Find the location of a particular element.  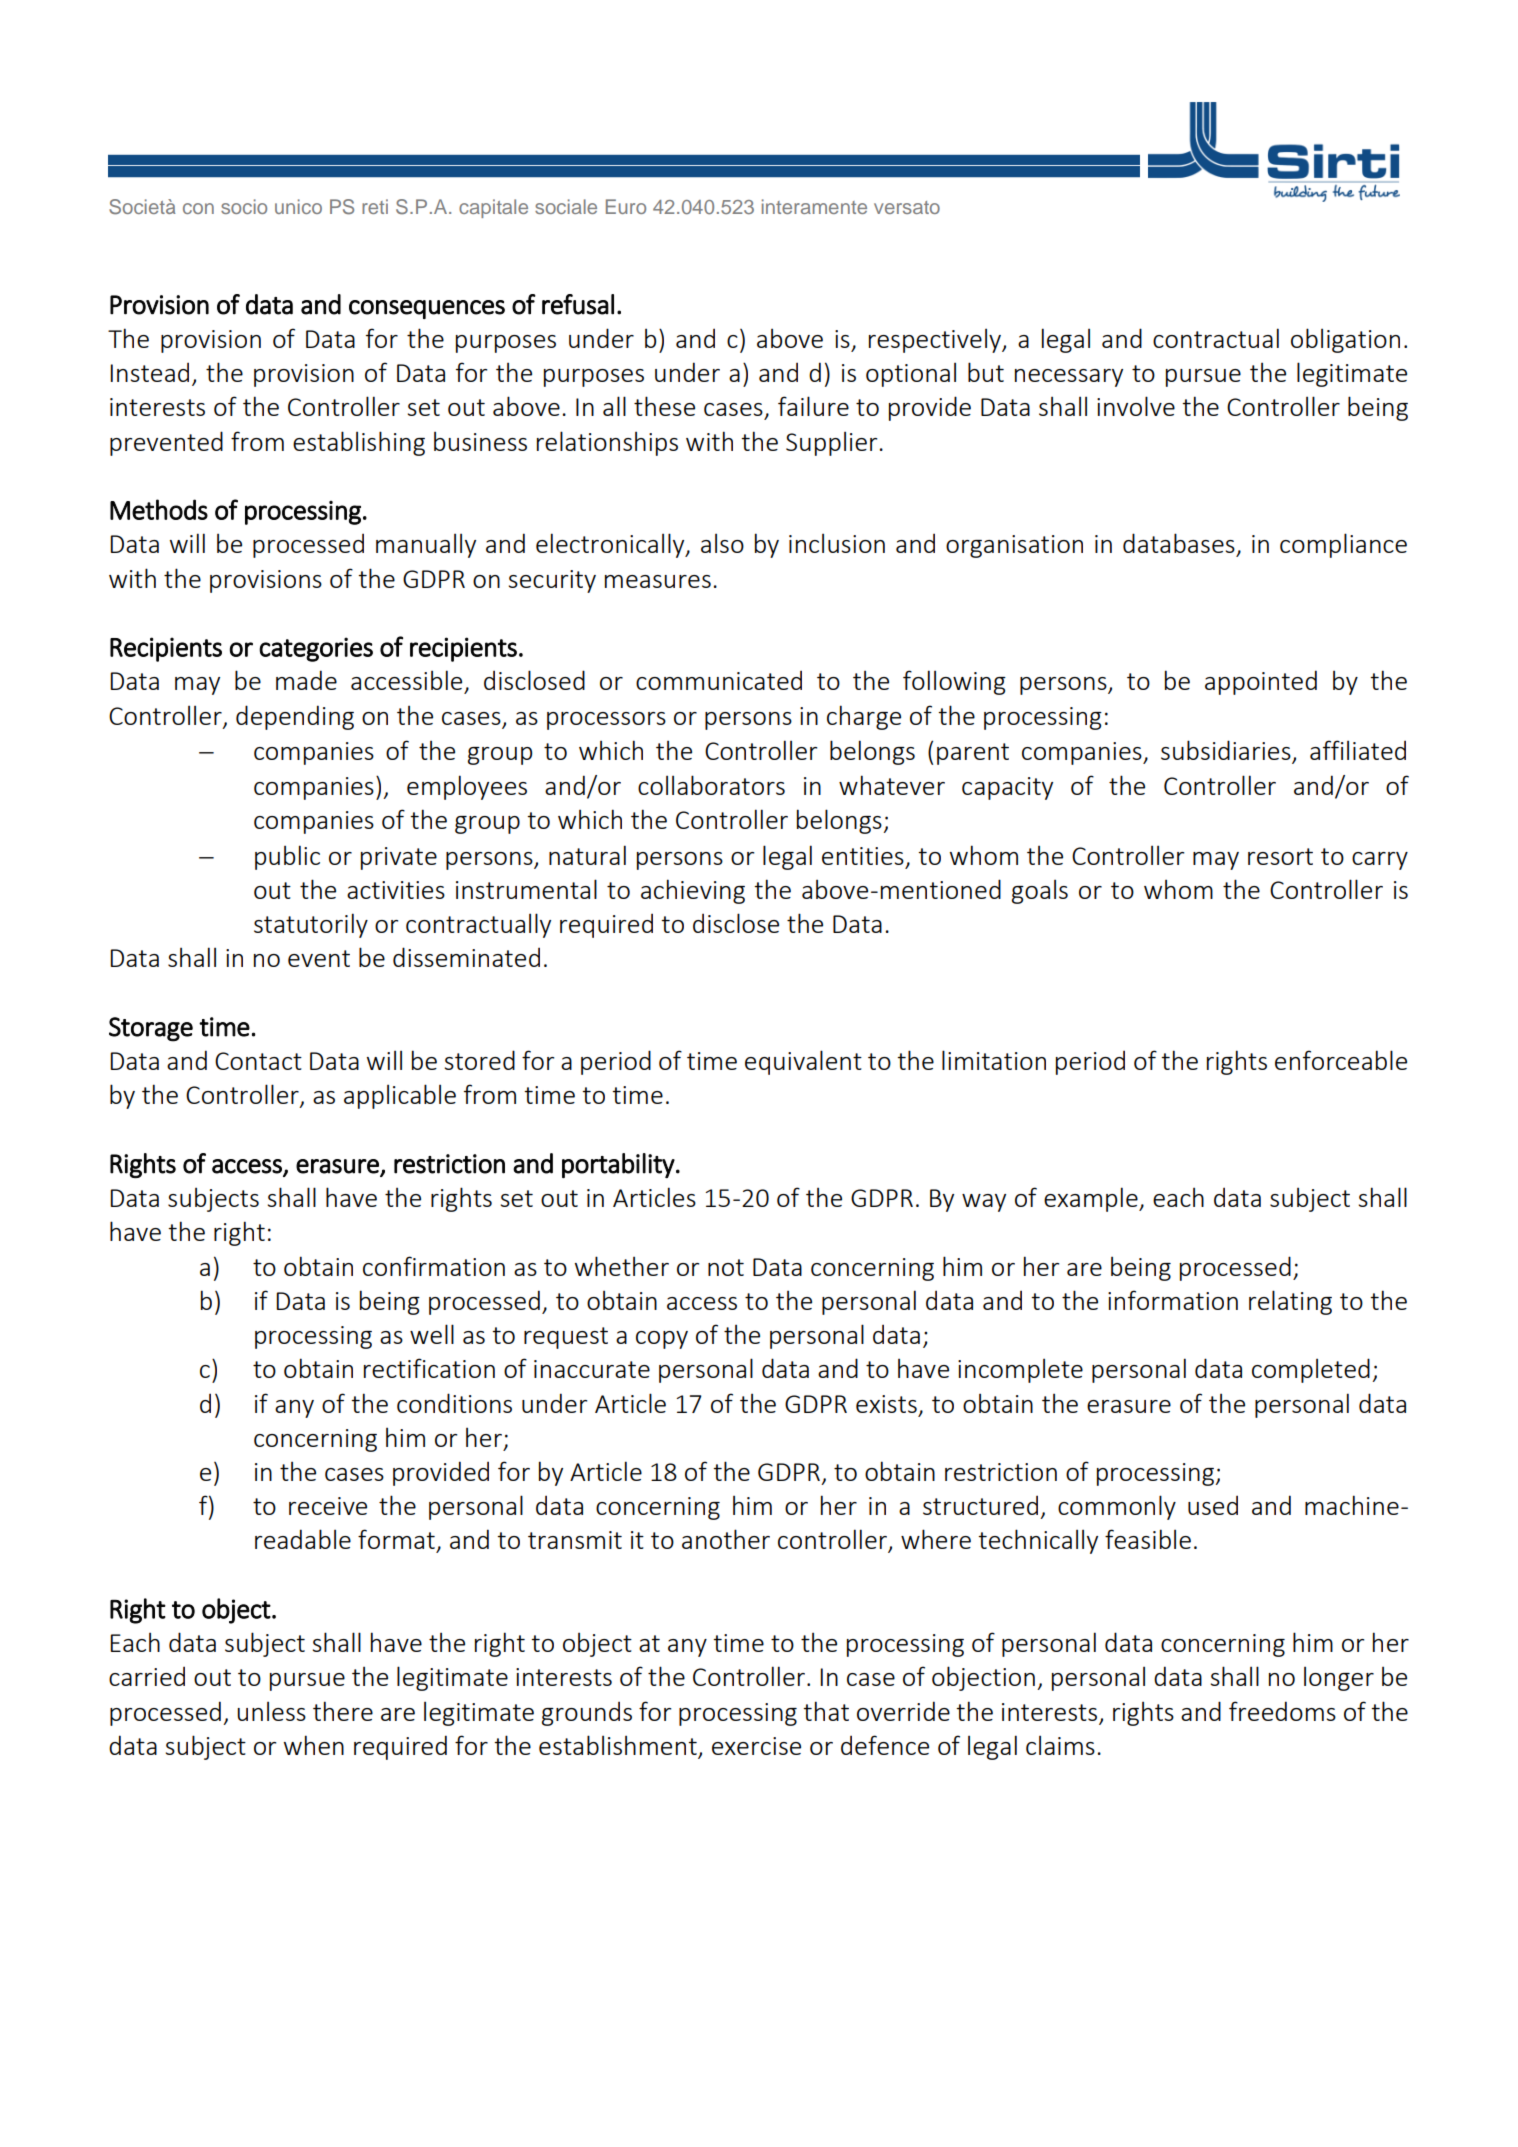

freedoms is located at coordinates (1282, 1711).
